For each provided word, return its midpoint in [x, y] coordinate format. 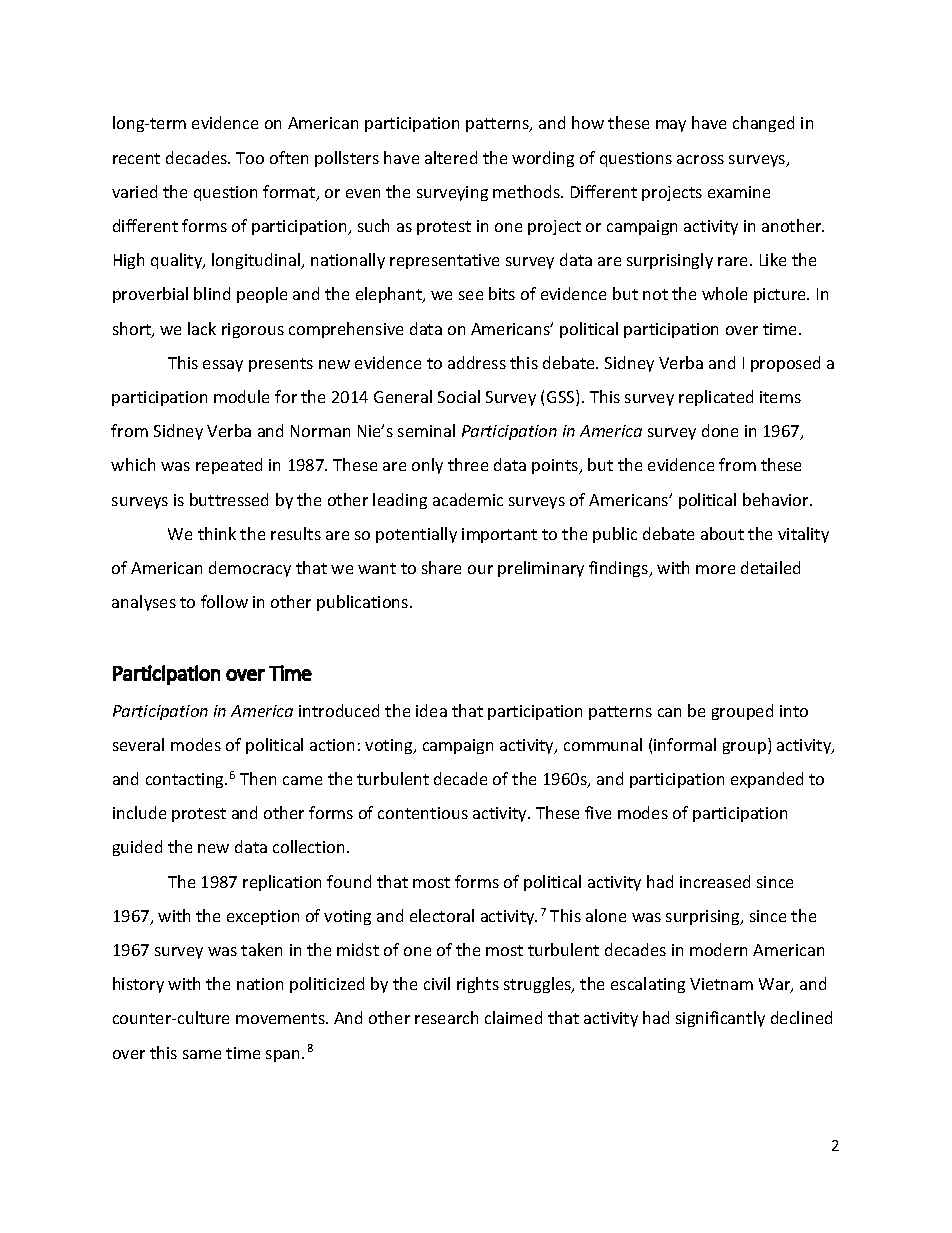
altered [451, 157]
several [138, 744]
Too [250, 158]
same [202, 1054]
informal [685, 744]
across [700, 159]
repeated [229, 466]
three [468, 464]
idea [431, 710]
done [720, 430]
